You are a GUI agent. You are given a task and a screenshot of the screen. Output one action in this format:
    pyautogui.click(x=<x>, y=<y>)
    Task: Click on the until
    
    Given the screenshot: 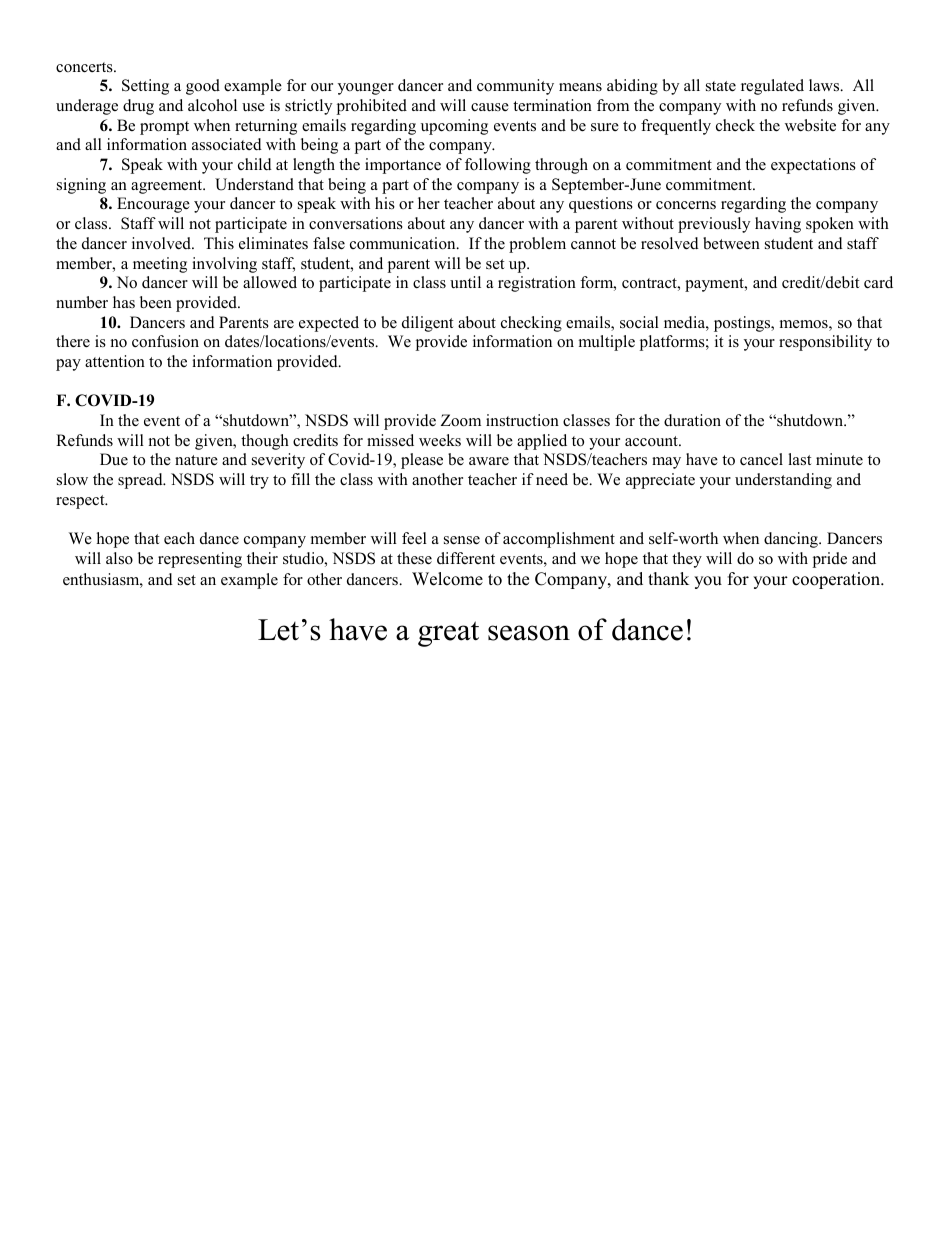 What is the action you would take?
    pyautogui.click(x=465, y=282)
